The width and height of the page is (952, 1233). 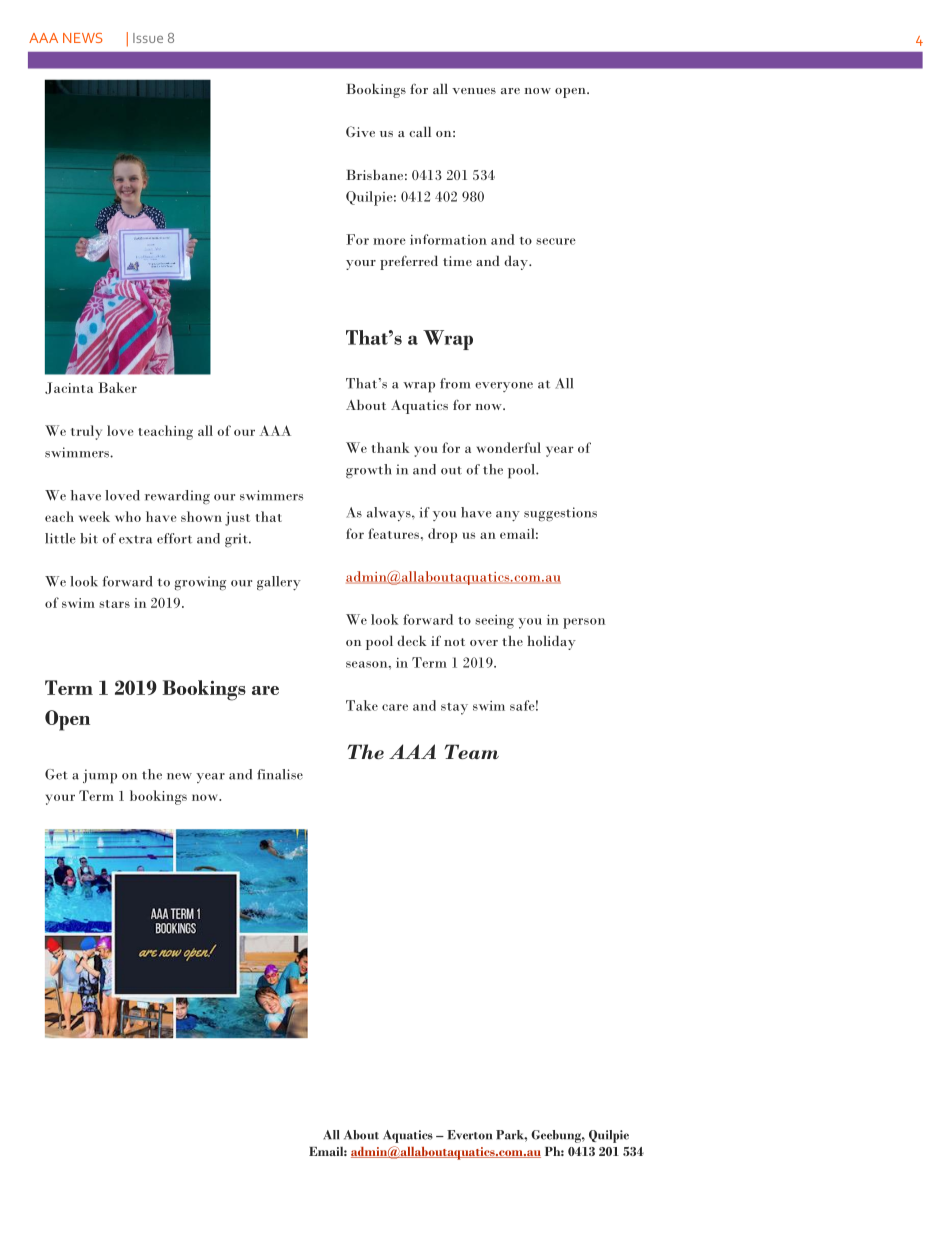 I want to click on Get, so click(x=56, y=774).
